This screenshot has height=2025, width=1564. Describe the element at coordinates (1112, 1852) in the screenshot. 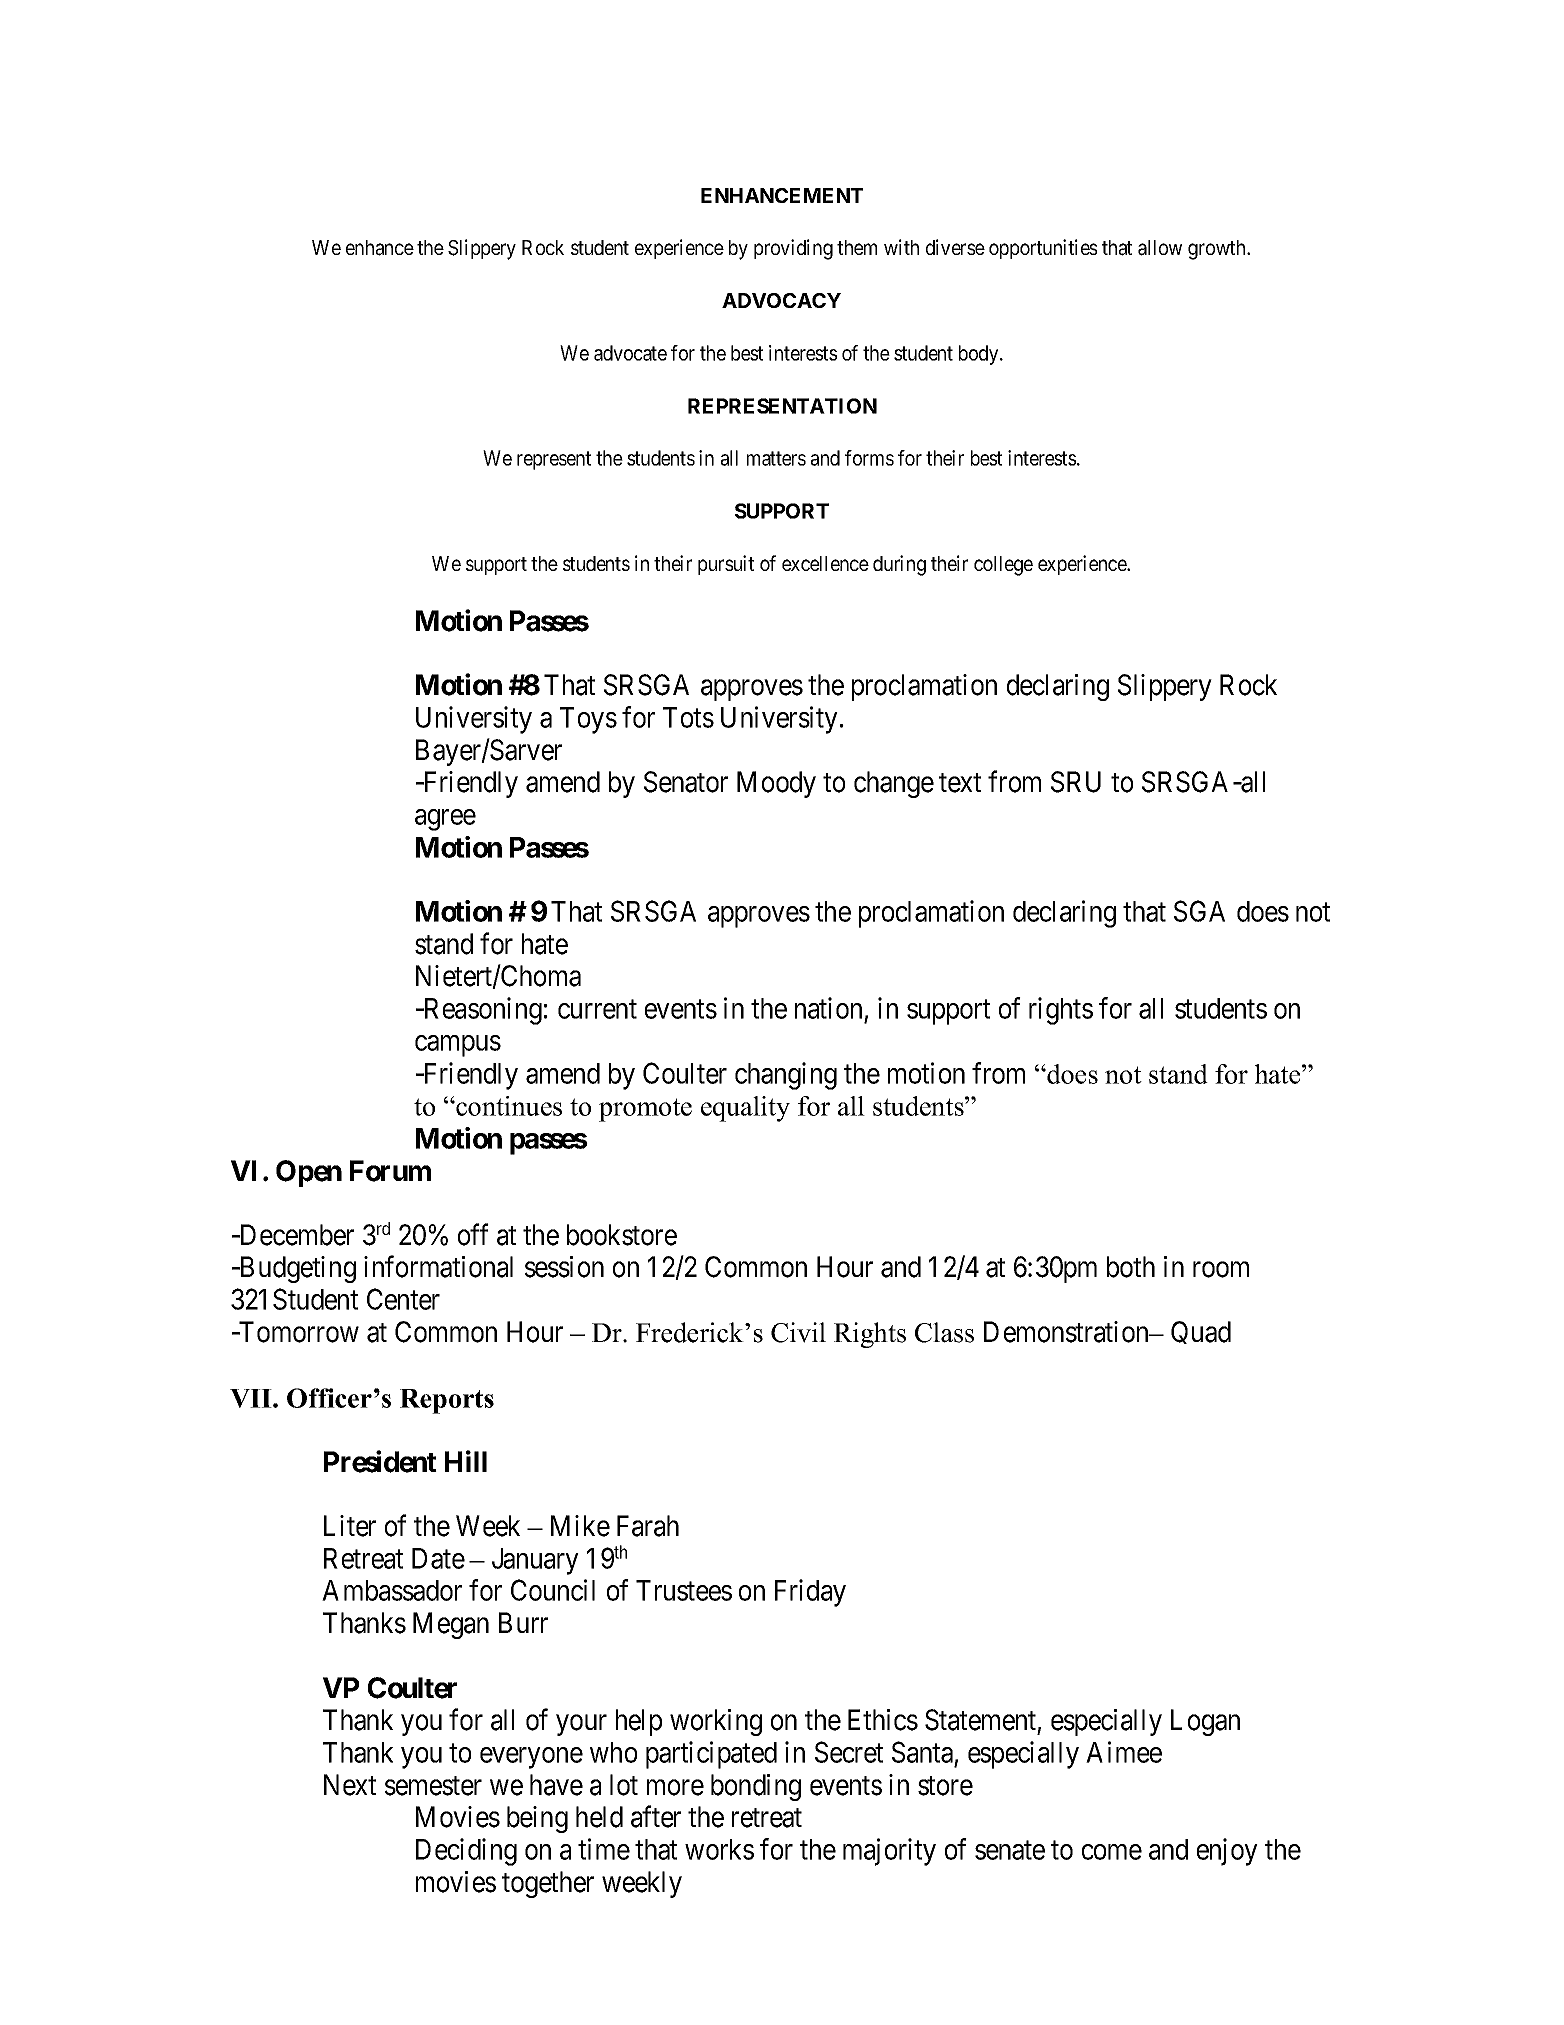

I see `come` at that location.
